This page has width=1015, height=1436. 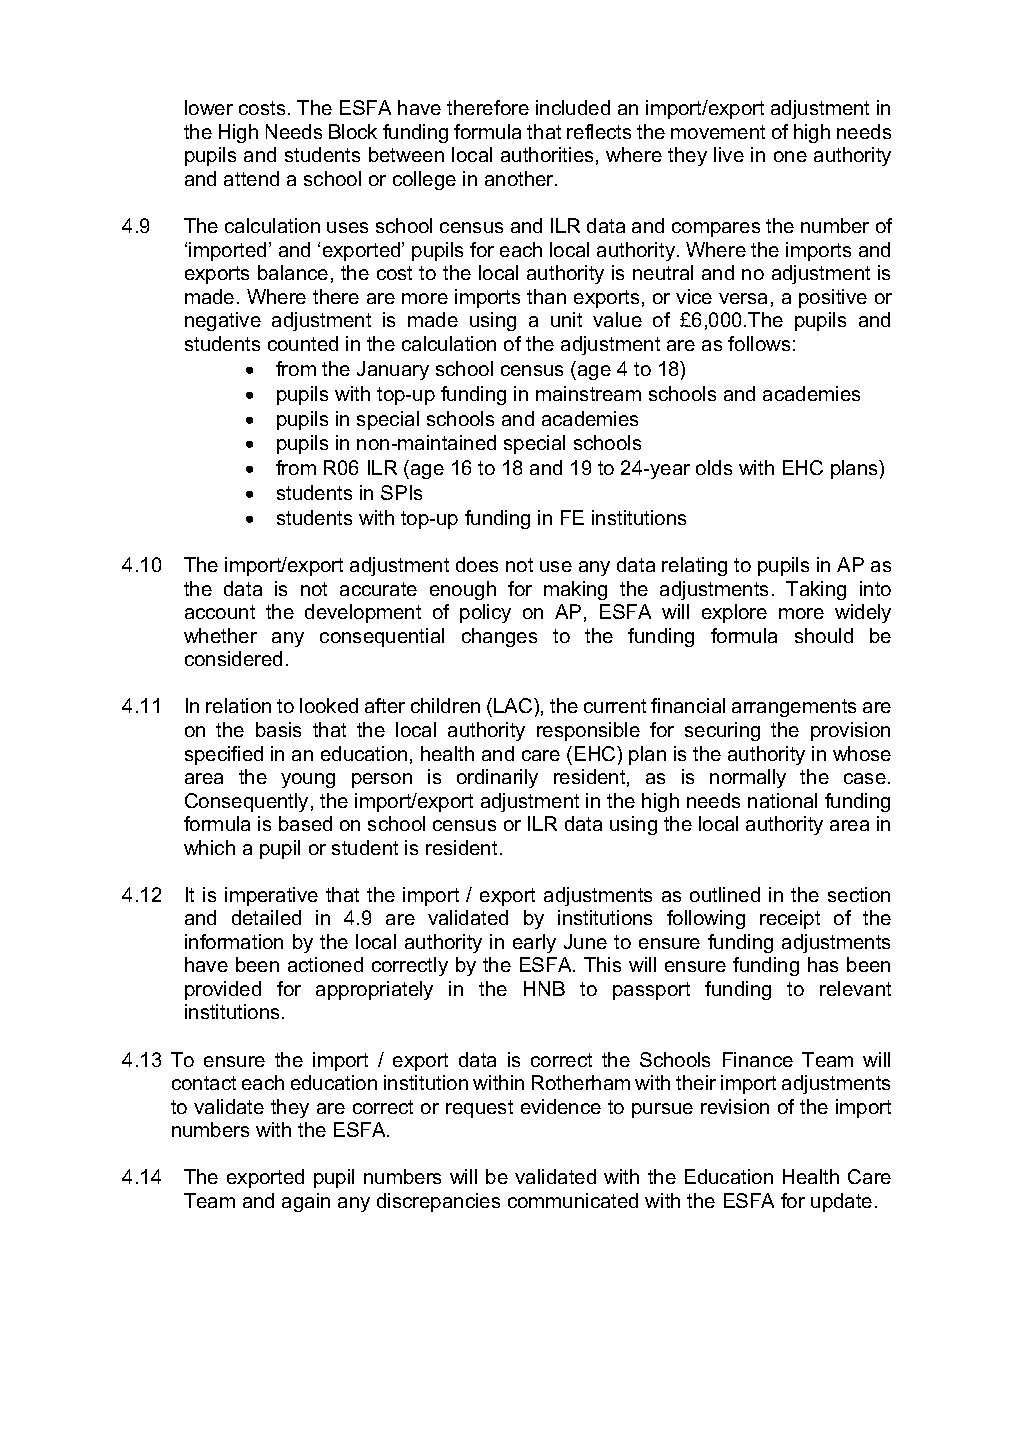 What do you see at coordinates (841, 1202) in the page?
I see `update` at bounding box center [841, 1202].
